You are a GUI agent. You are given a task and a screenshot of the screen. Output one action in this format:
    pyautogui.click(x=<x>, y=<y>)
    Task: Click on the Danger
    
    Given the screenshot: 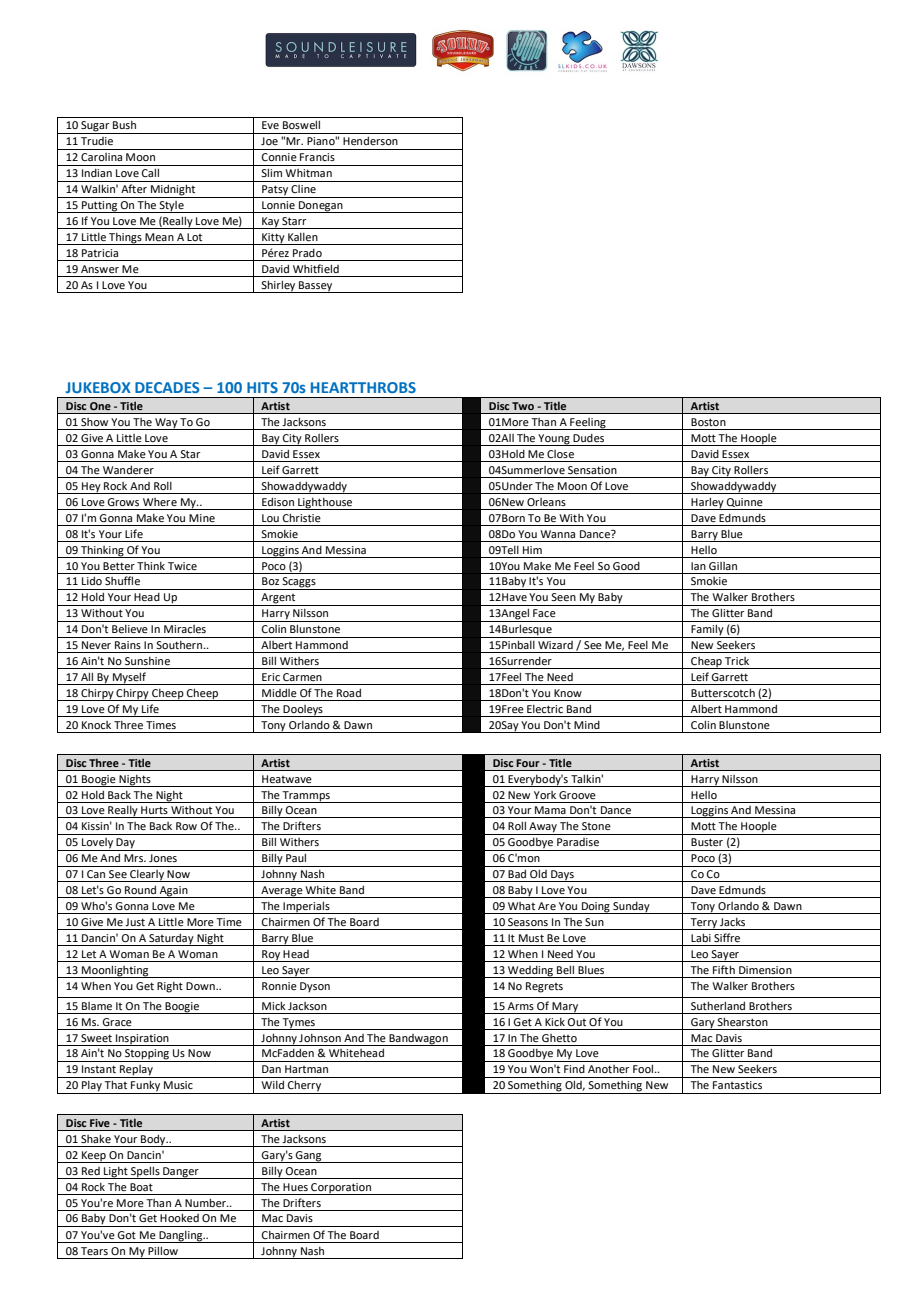 What is the action you would take?
    pyautogui.click(x=181, y=1173)
